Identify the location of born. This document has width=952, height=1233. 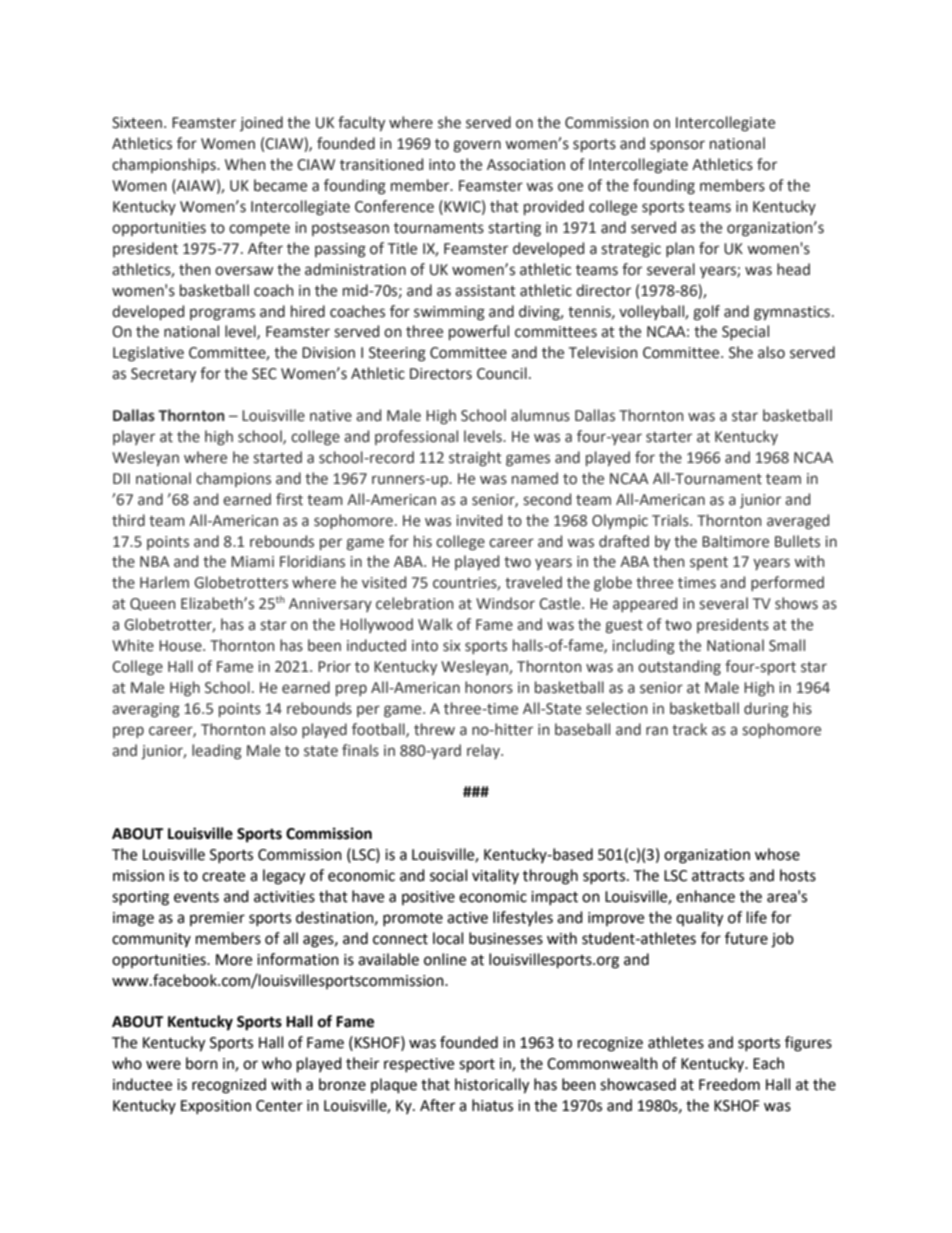
(202, 1063).
